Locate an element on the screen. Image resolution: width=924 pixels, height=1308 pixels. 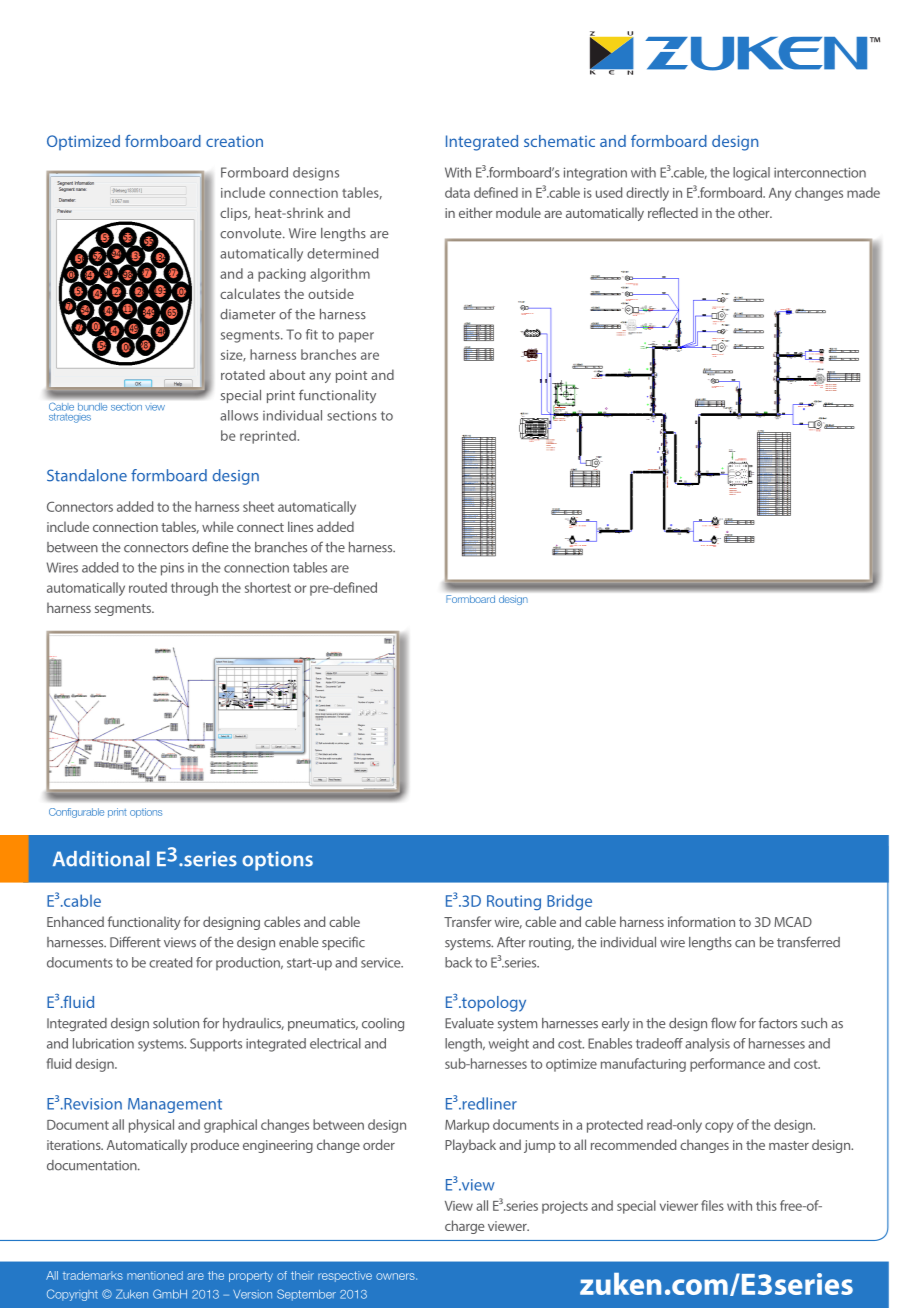
creation is located at coordinates (234, 141).
